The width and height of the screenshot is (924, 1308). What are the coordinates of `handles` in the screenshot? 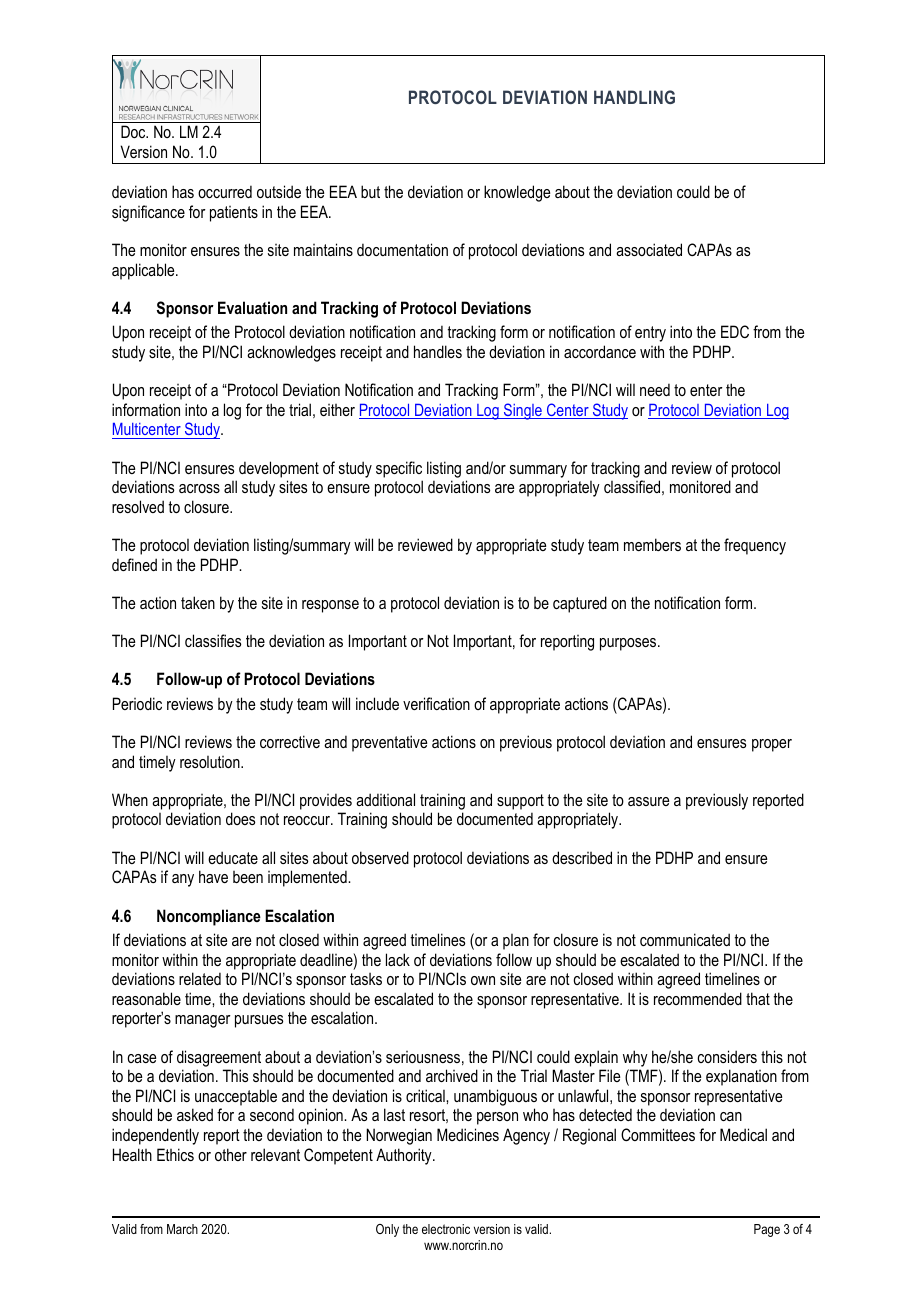 It's located at (438, 351).
